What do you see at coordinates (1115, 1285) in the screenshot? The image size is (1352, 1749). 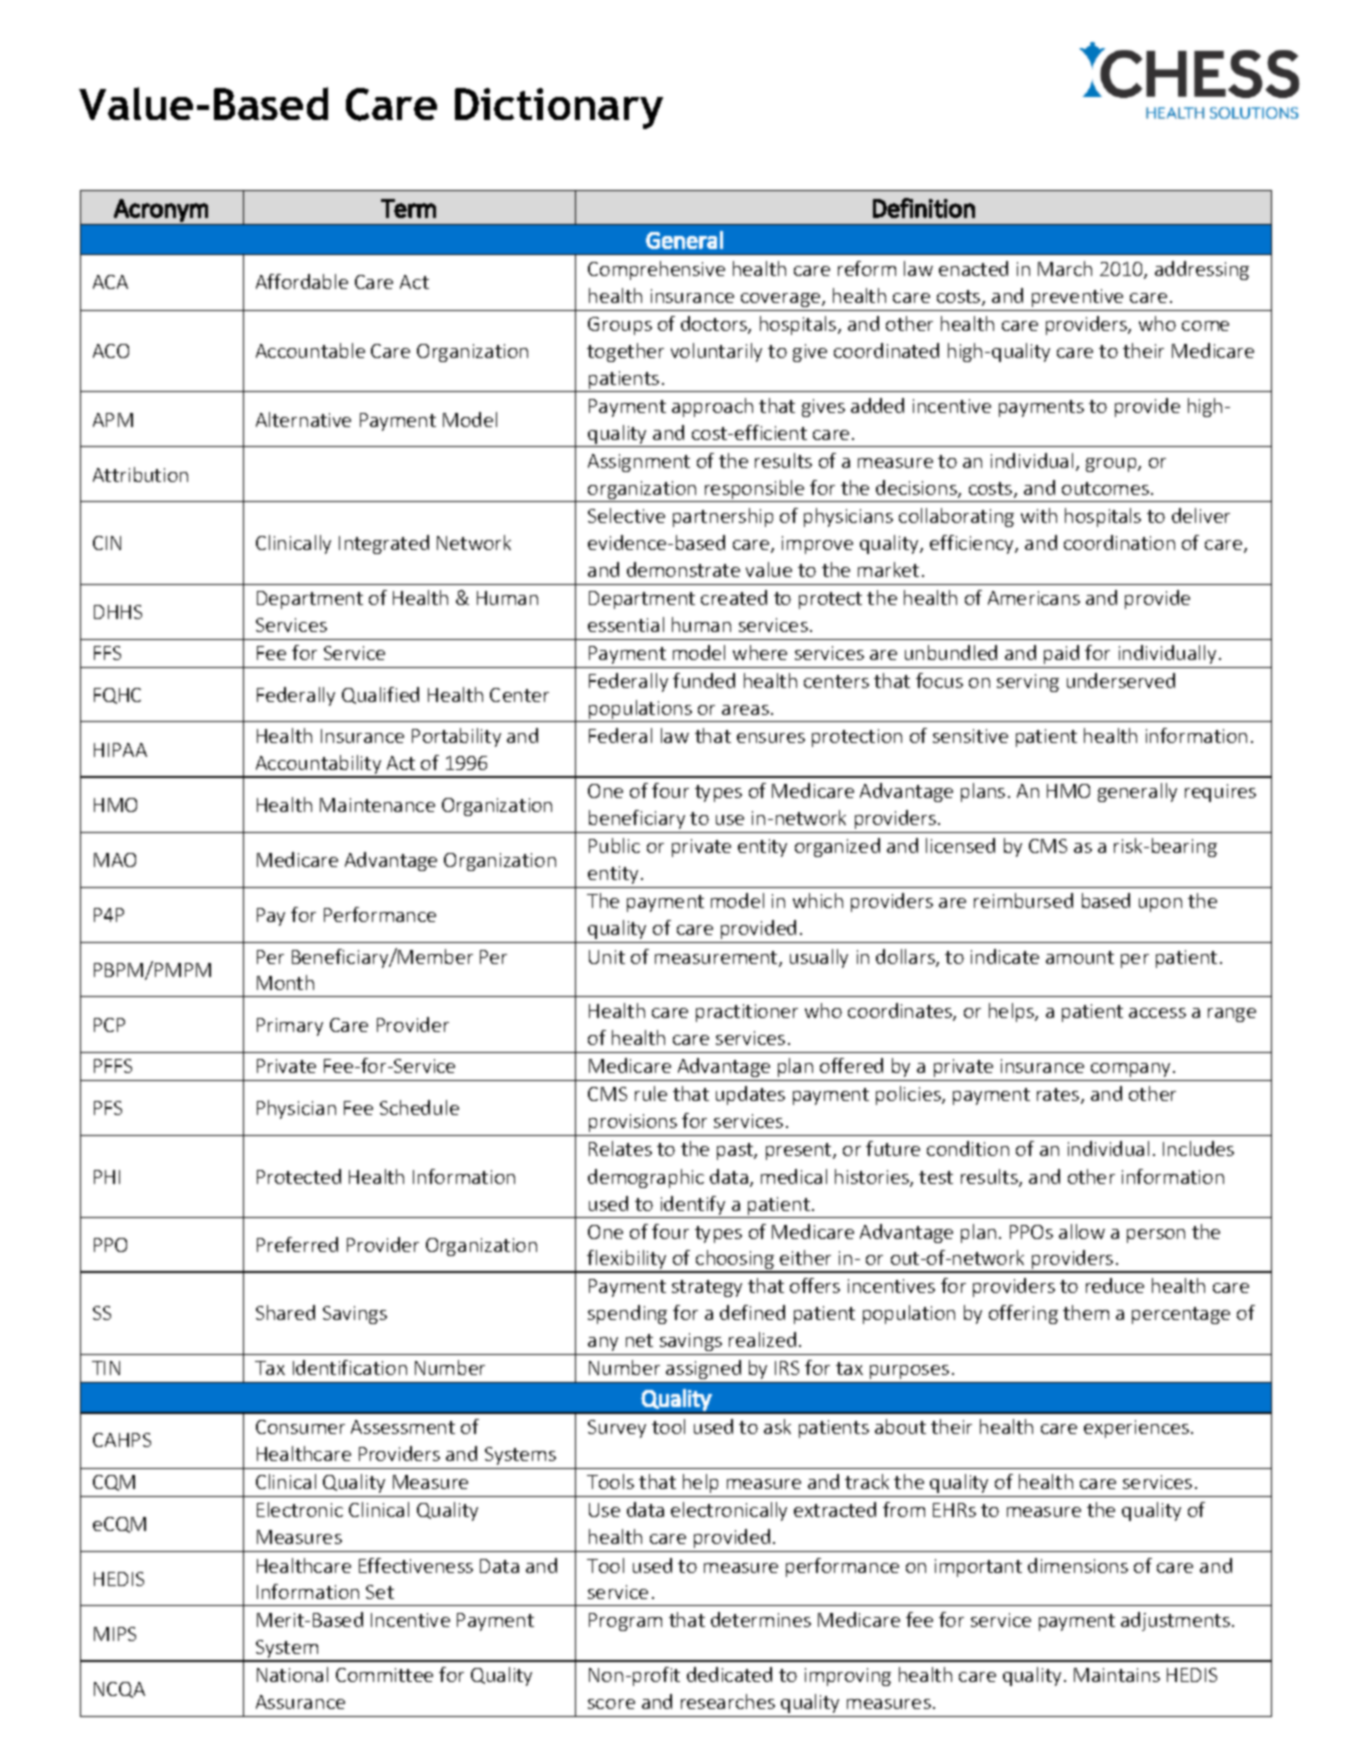 I see `reduce` at bounding box center [1115, 1285].
